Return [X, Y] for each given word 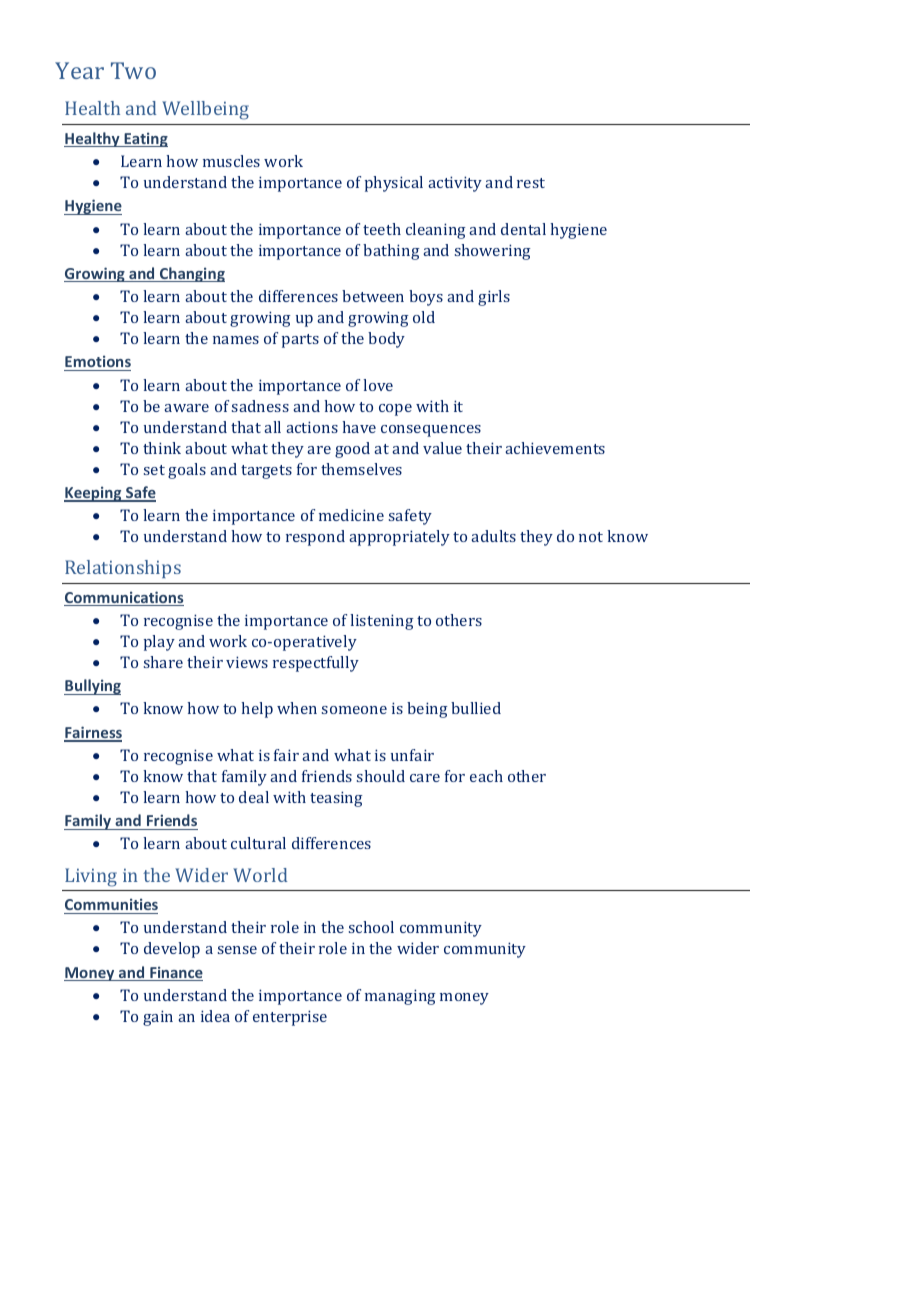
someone [354, 710]
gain [158, 1018]
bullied [476, 708]
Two [133, 70]
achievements [555, 448]
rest [531, 183]
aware [186, 408]
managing [400, 997]
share [163, 662]
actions [312, 427]
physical [394, 184]
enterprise [290, 1018]
